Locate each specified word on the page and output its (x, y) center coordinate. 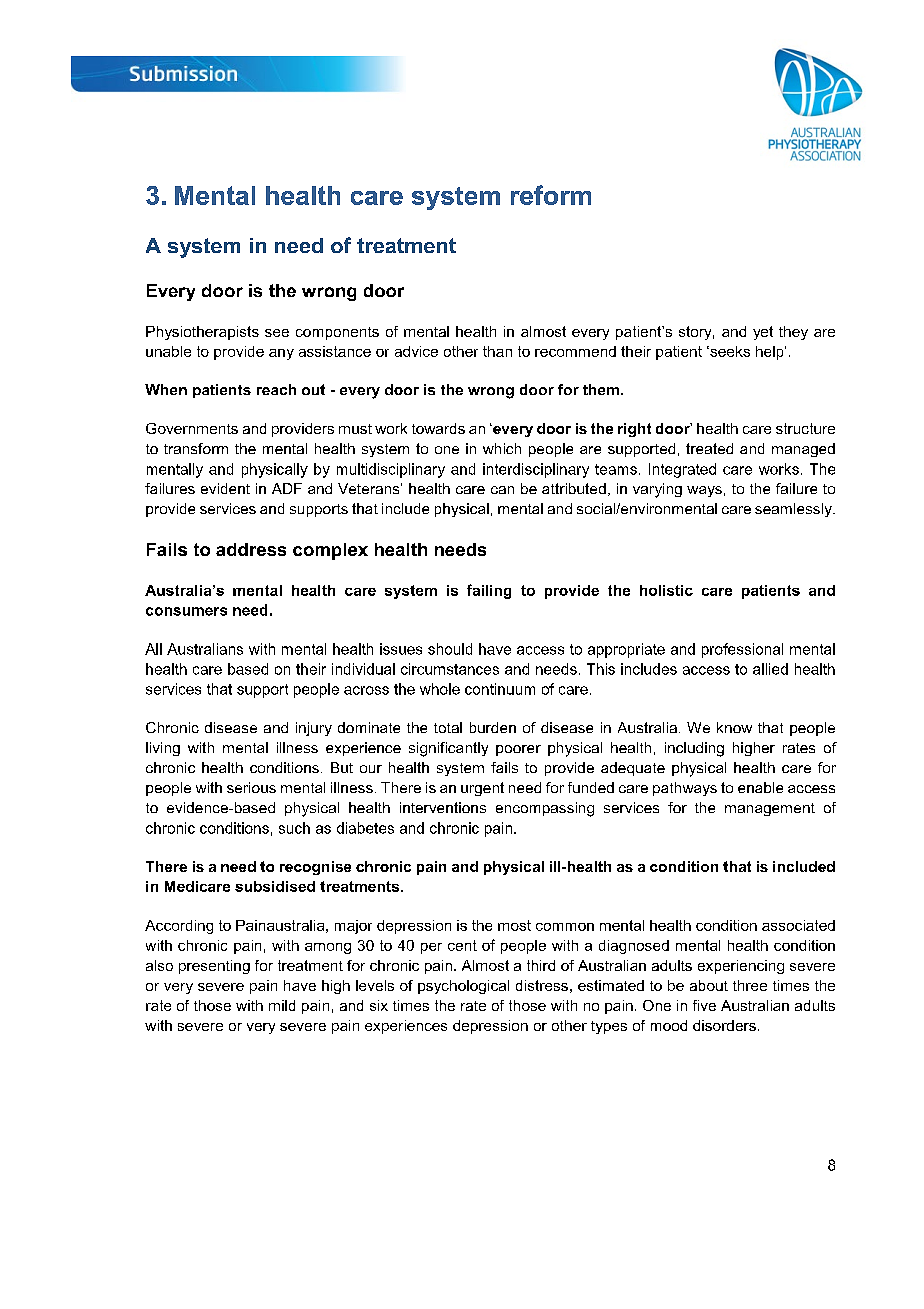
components (337, 333)
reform (551, 195)
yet (763, 333)
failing (489, 591)
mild (282, 1005)
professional (742, 650)
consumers (186, 611)
